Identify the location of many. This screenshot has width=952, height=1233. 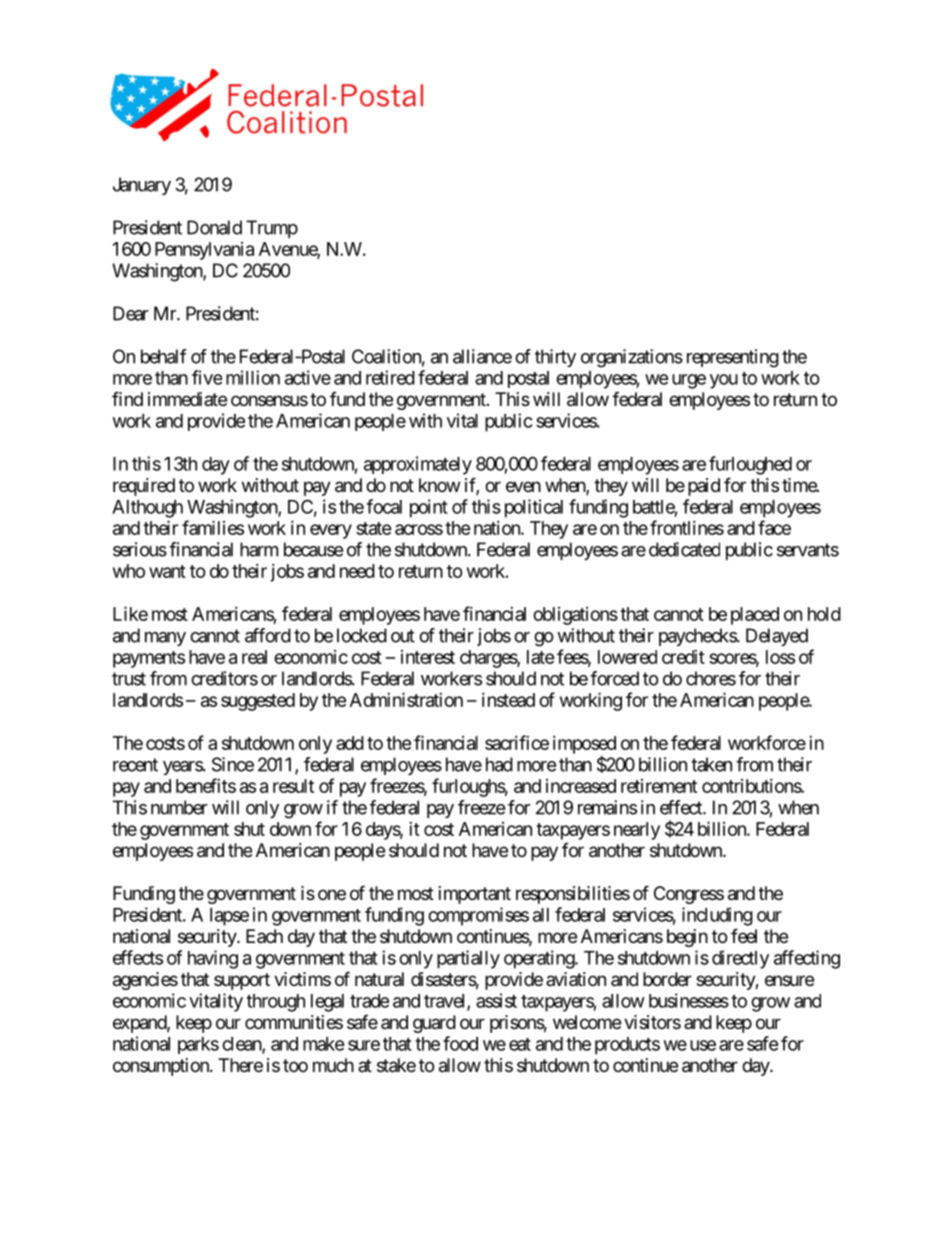
(165, 639).
